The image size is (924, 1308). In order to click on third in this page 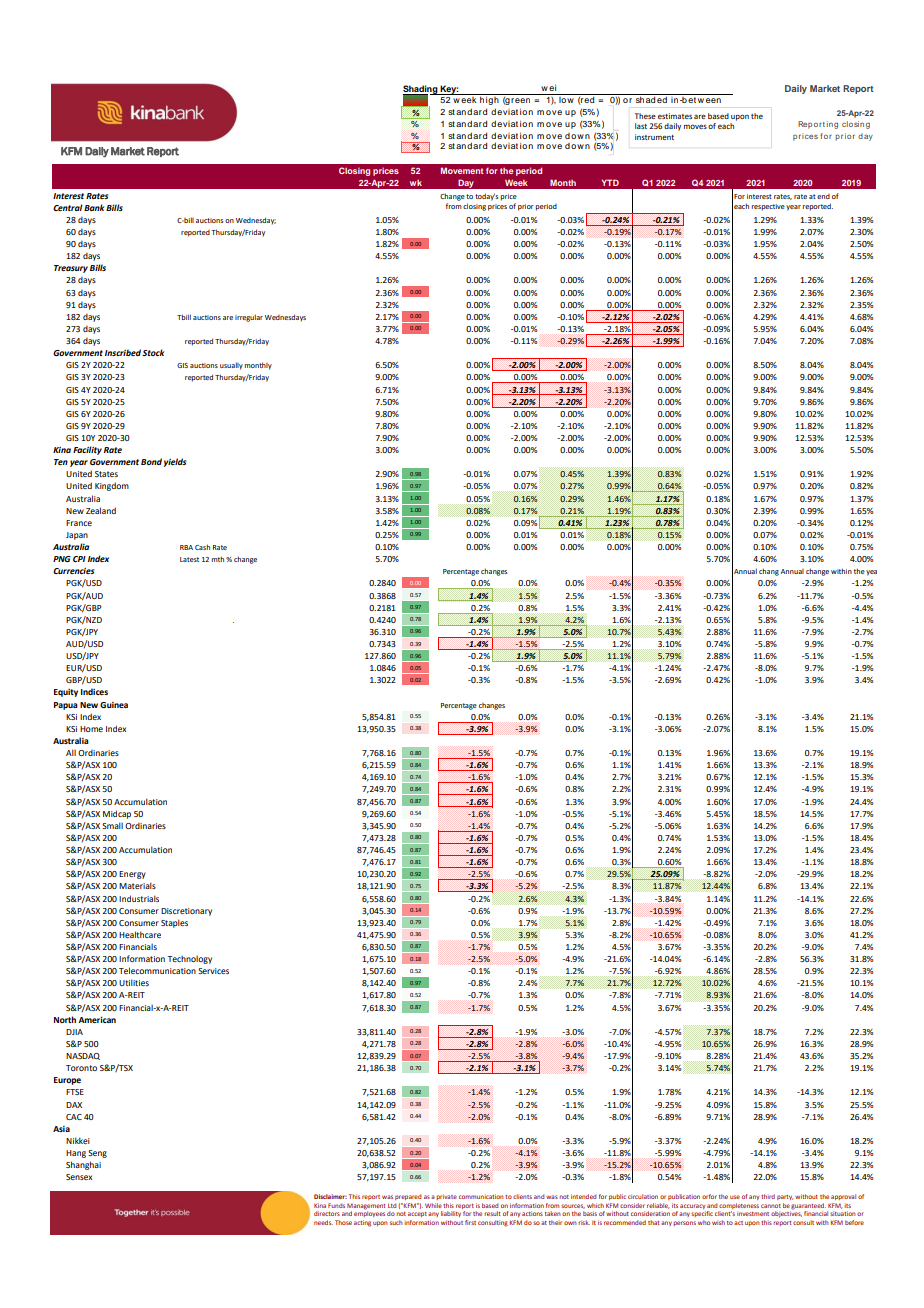, I will do `click(768, 1196)`.
